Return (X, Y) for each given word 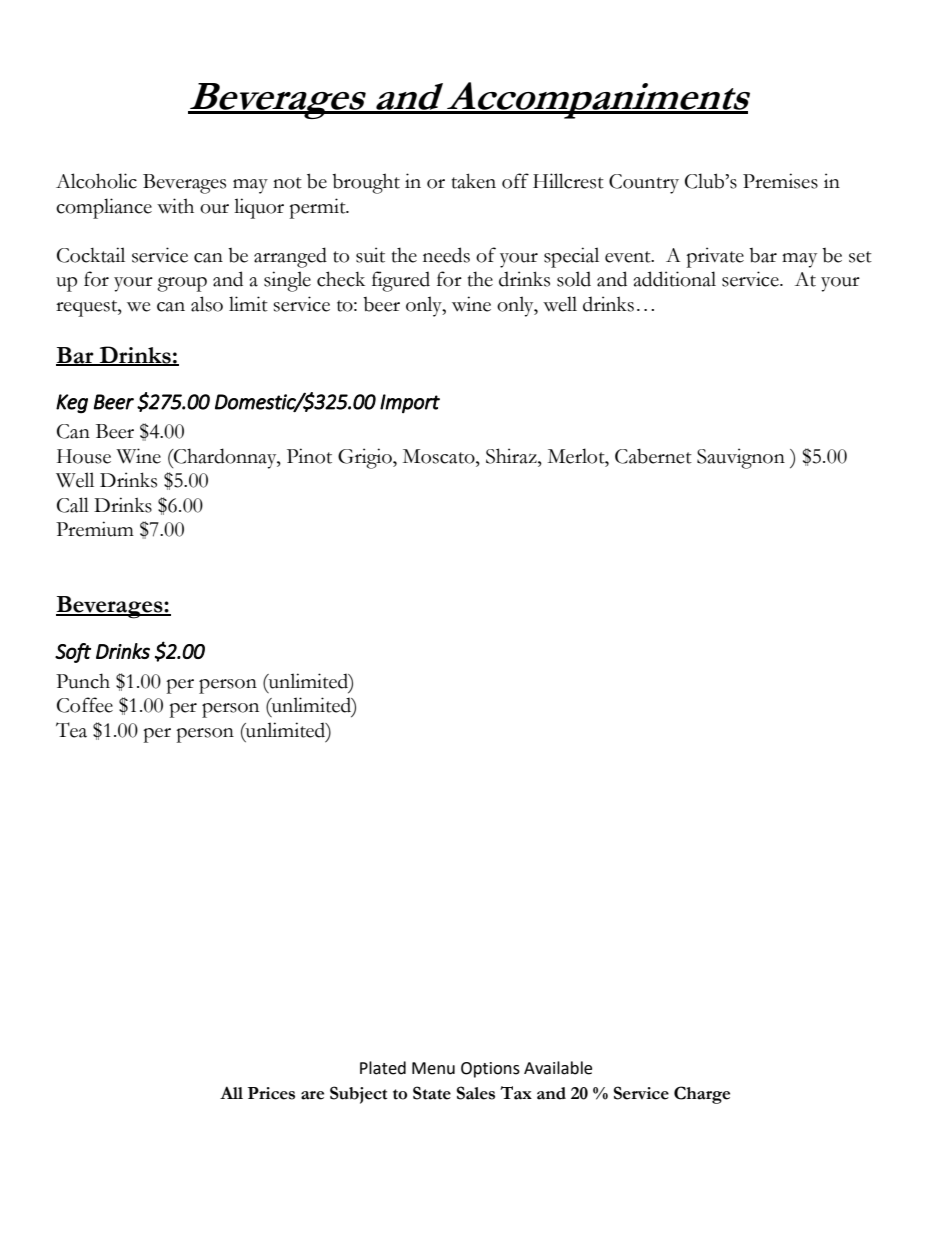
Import (410, 403)
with (175, 206)
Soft (73, 653)
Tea (71, 730)
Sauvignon (741, 458)
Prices (271, 1093)
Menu (433, 1068)
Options (490, 1070)
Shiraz (512, 456)
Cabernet (653, 456)
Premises (780, 181)
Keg (72, 404)
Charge (702, 1095)
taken (474, 181)
